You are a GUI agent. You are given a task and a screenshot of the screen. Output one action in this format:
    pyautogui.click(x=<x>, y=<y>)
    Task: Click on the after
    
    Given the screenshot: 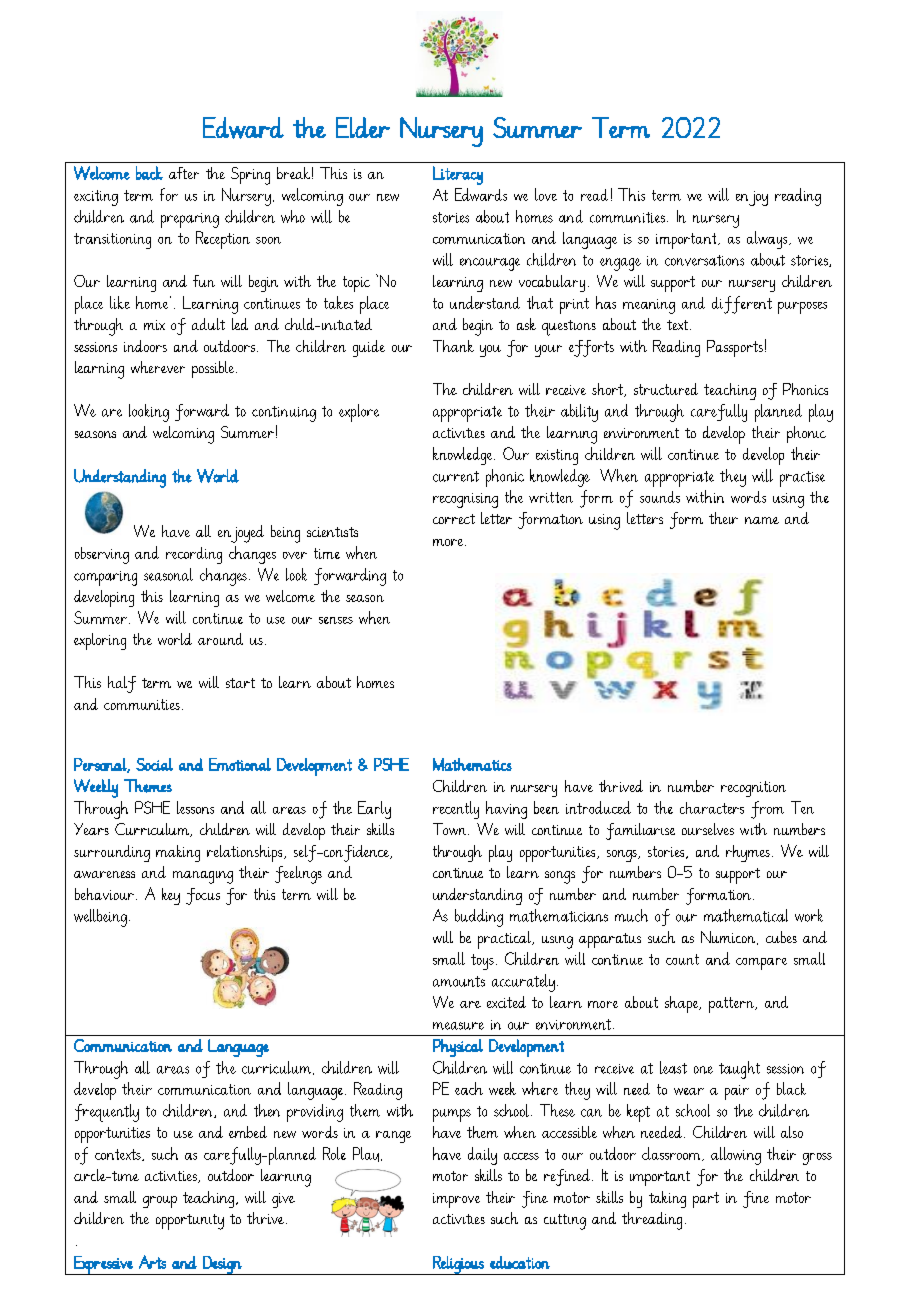 What is the action you would take?
    pyautogui.click(x=184, y=173)
